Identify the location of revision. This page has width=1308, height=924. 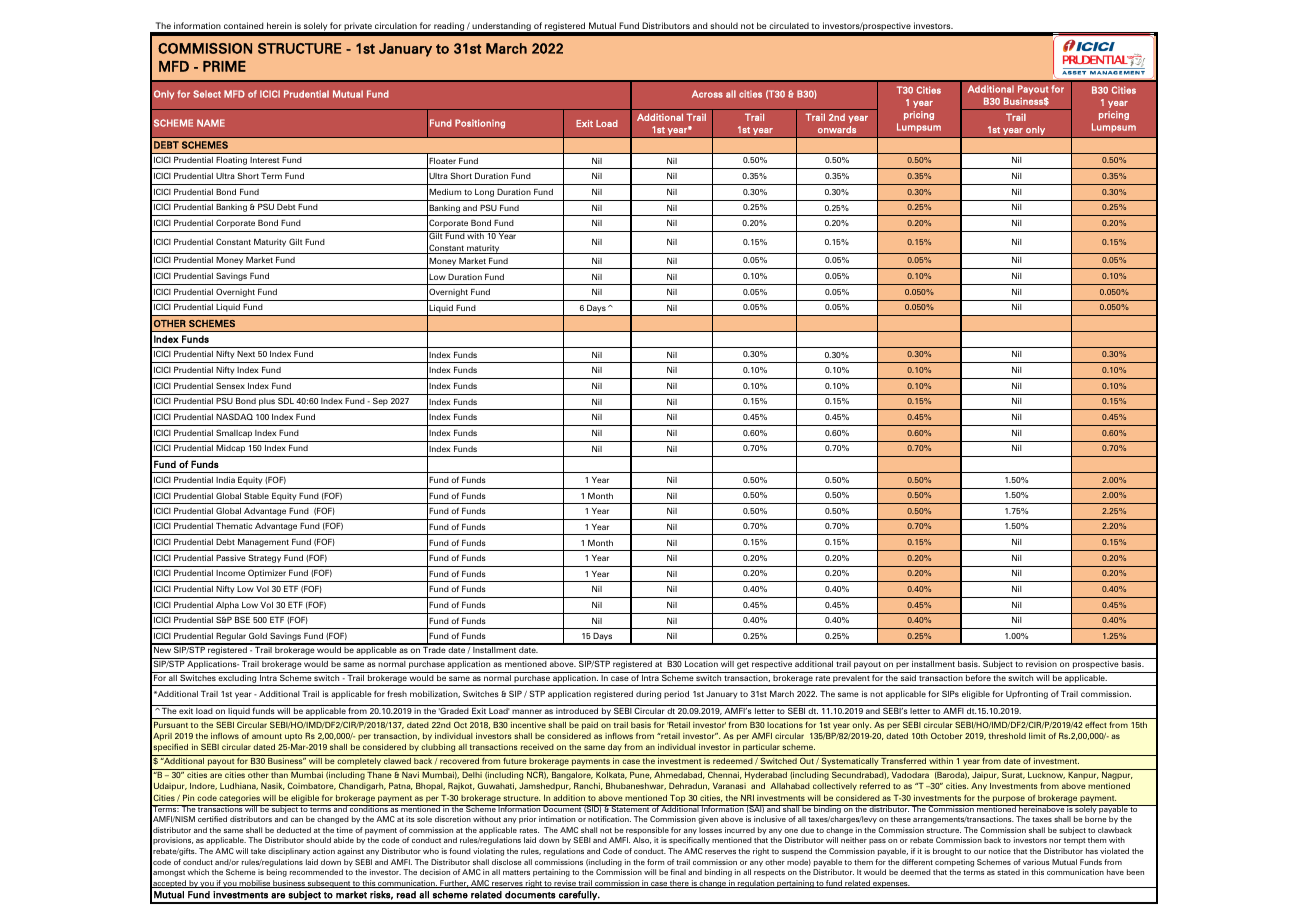
(1041, 664).
